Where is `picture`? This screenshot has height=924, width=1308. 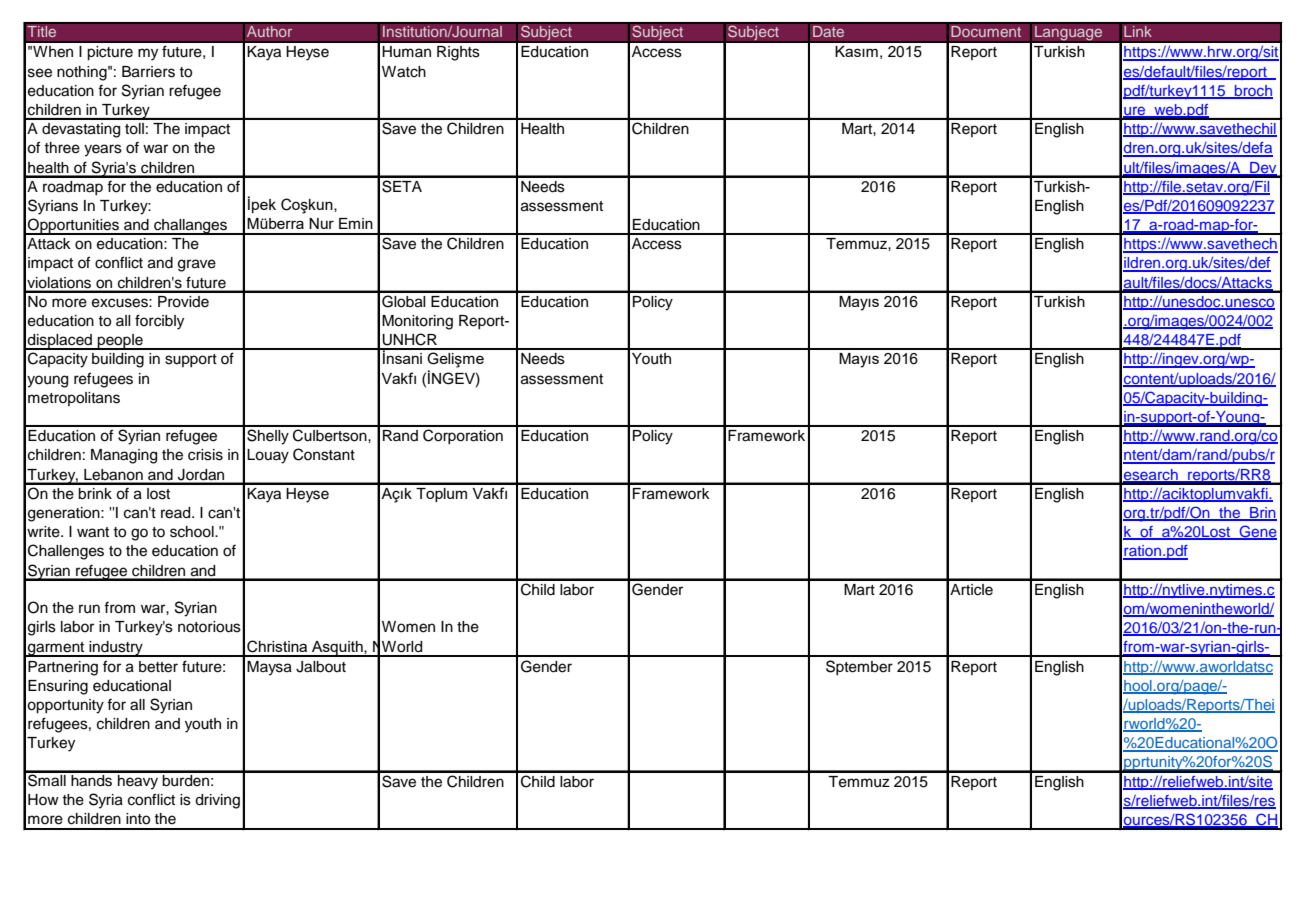 picture is located at coordinates (110, 53).
